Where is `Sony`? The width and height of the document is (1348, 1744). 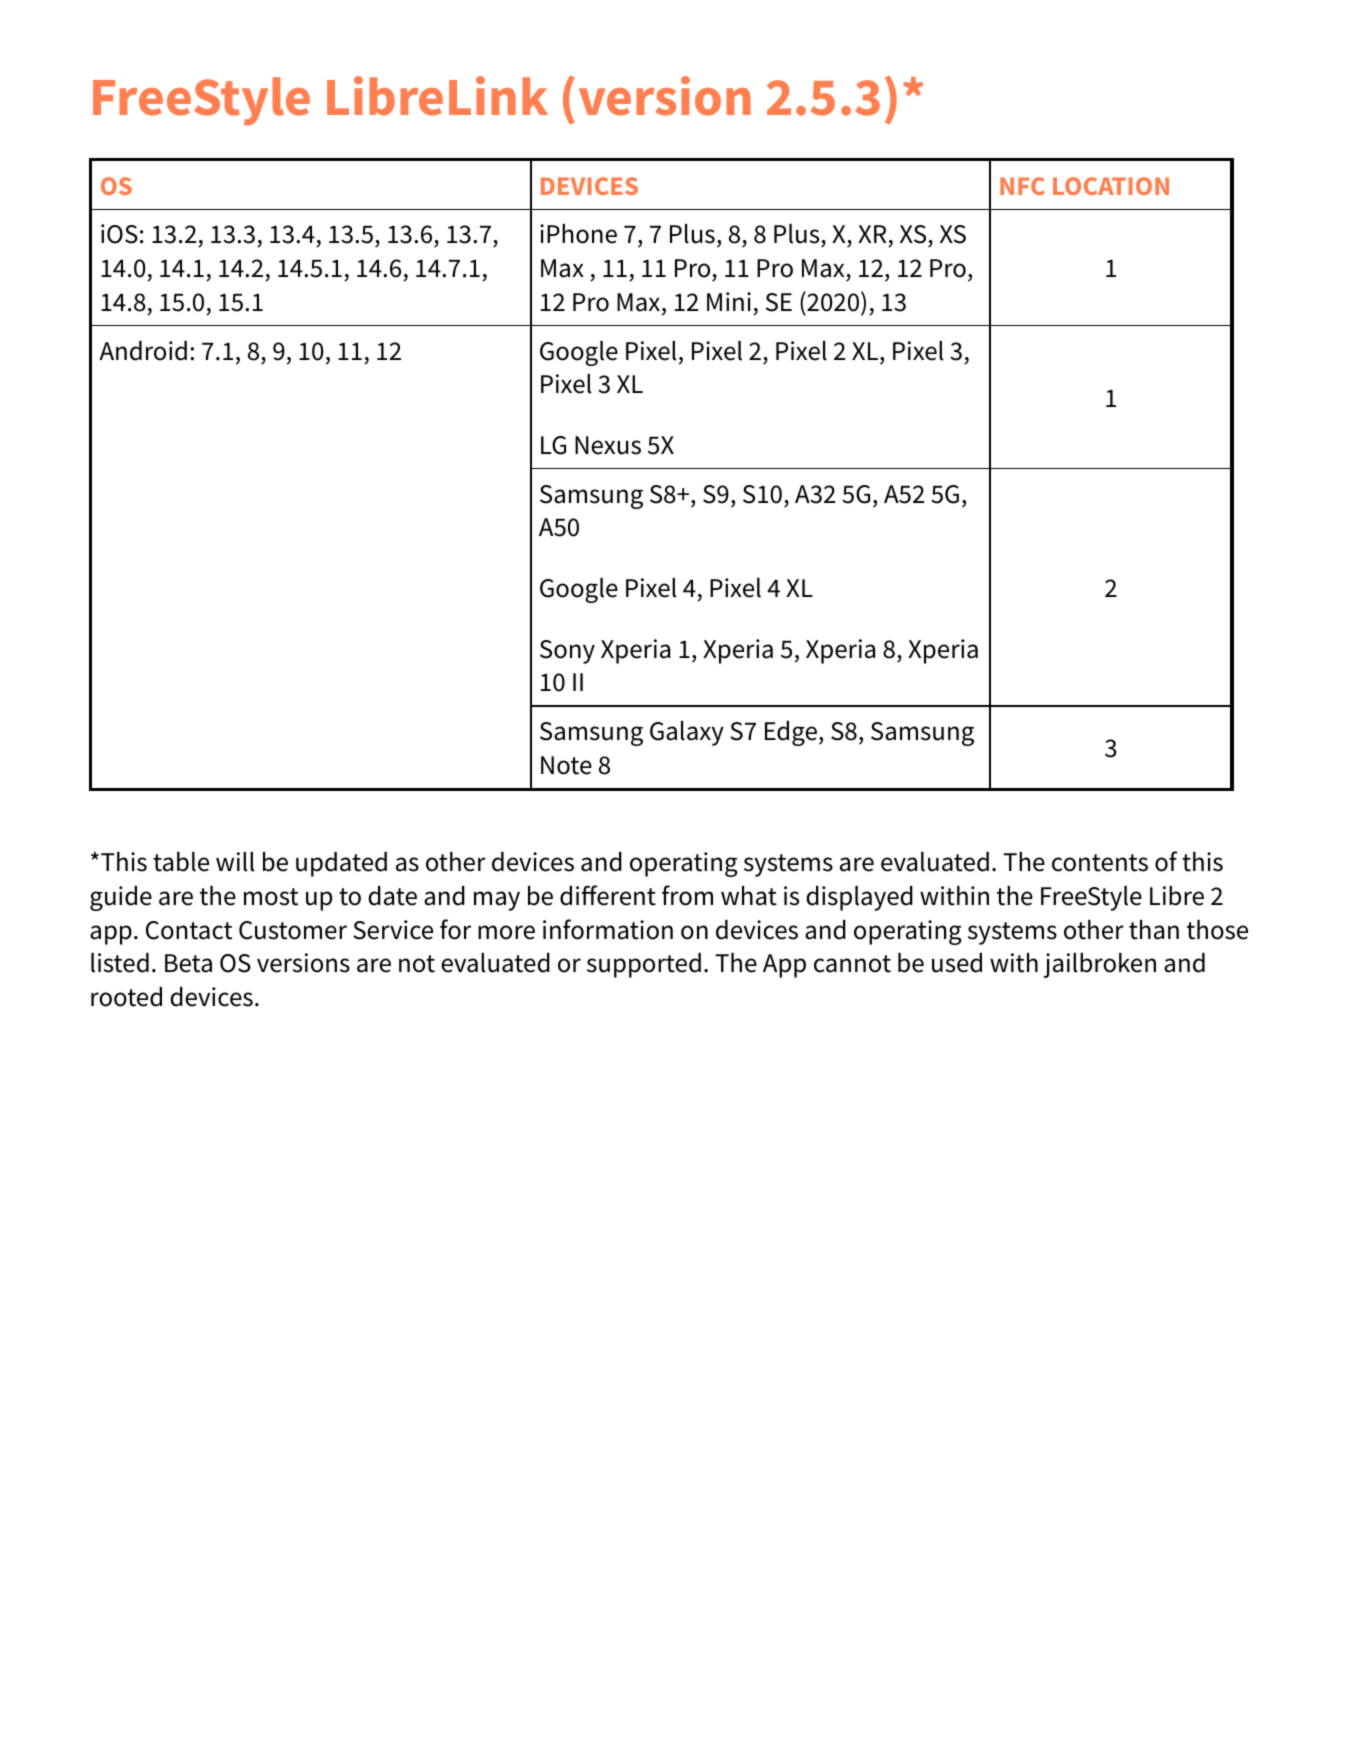 Sony is located at coordinates (567, 652).
